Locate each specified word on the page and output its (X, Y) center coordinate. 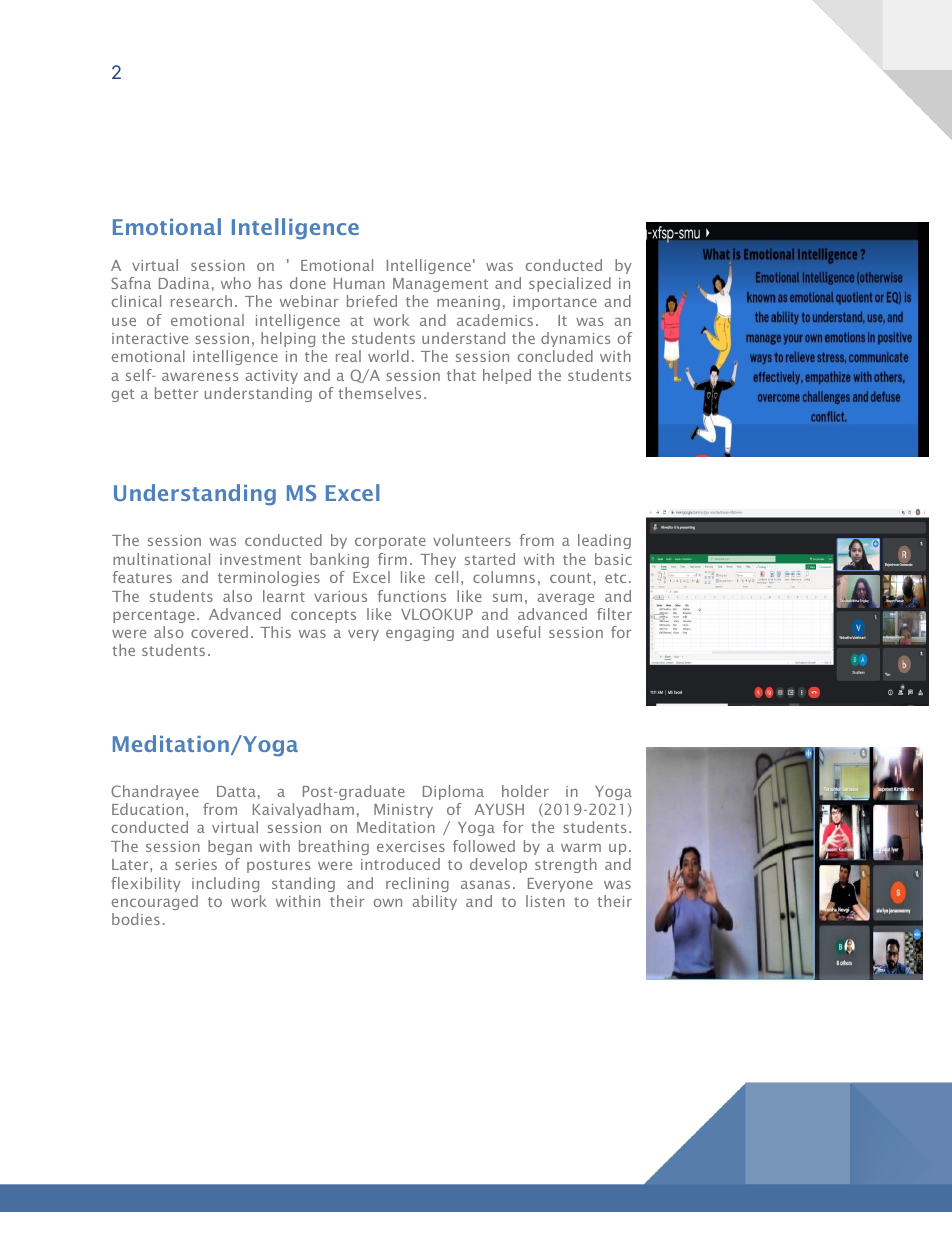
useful (518, 632)
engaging (420, 634)
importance (555, 303)
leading (604, 541)
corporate (390, 542)
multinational (161, 559)
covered (219, 632)
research (201, 301)
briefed (372, 301)
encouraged (155, 902)
